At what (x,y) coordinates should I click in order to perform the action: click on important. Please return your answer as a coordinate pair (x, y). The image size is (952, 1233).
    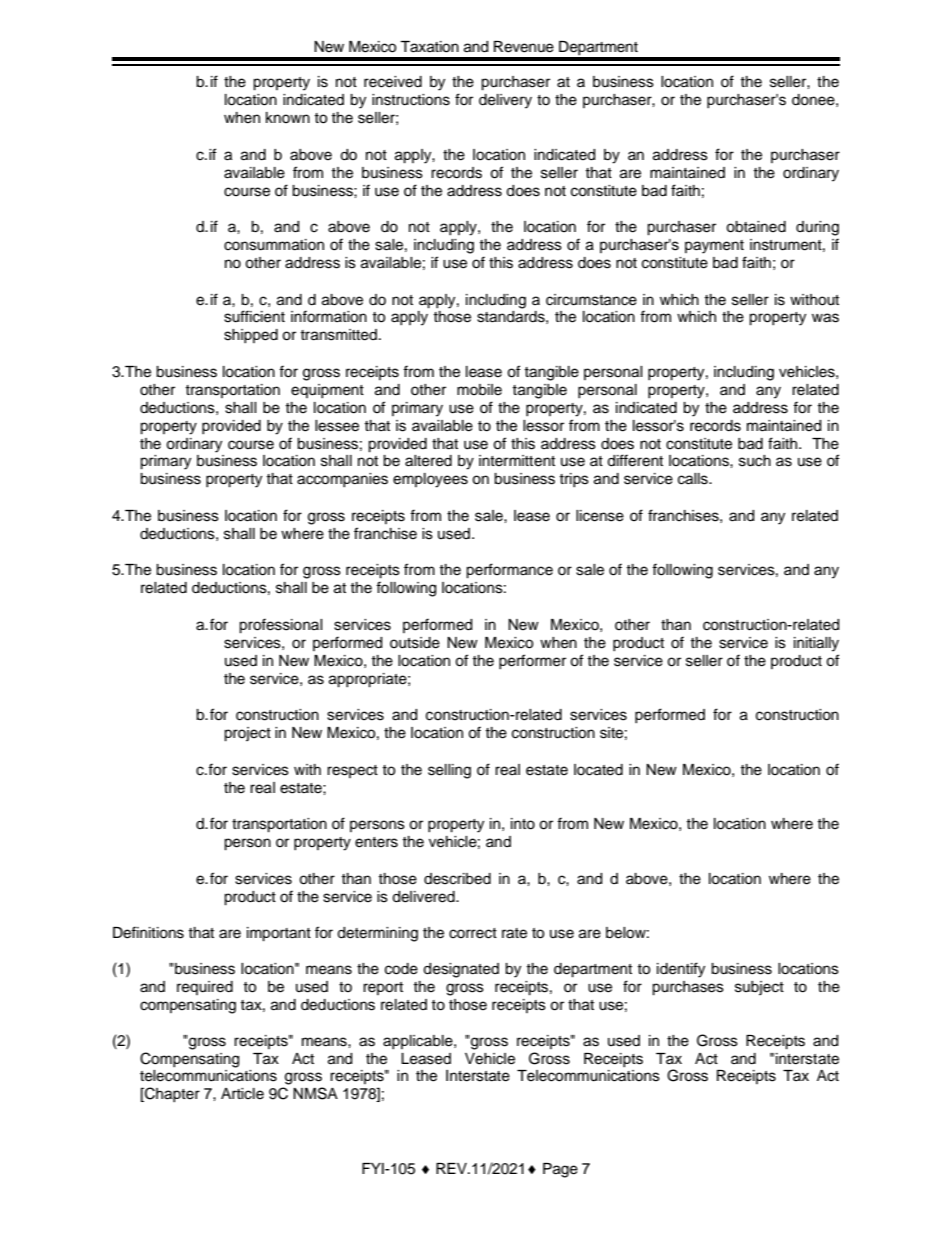
    Looking at the image, I should click on (279, 934).
